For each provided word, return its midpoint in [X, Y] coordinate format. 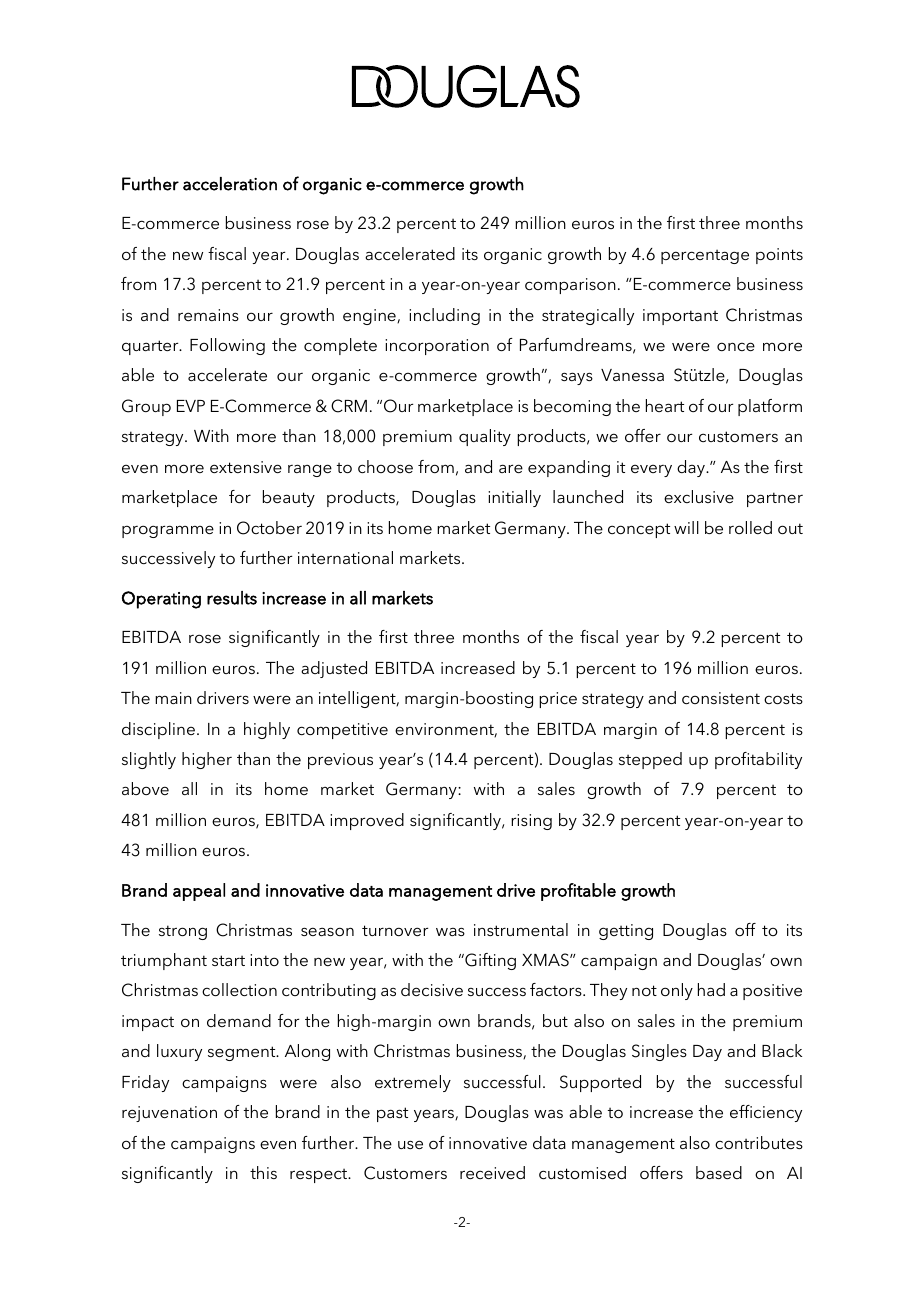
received [492, 1172]
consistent [721, 698]
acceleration [230, 184]
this [263, 1172]
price [558, 700]
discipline [158, 730]
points [779, 256]
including [444, 316]
